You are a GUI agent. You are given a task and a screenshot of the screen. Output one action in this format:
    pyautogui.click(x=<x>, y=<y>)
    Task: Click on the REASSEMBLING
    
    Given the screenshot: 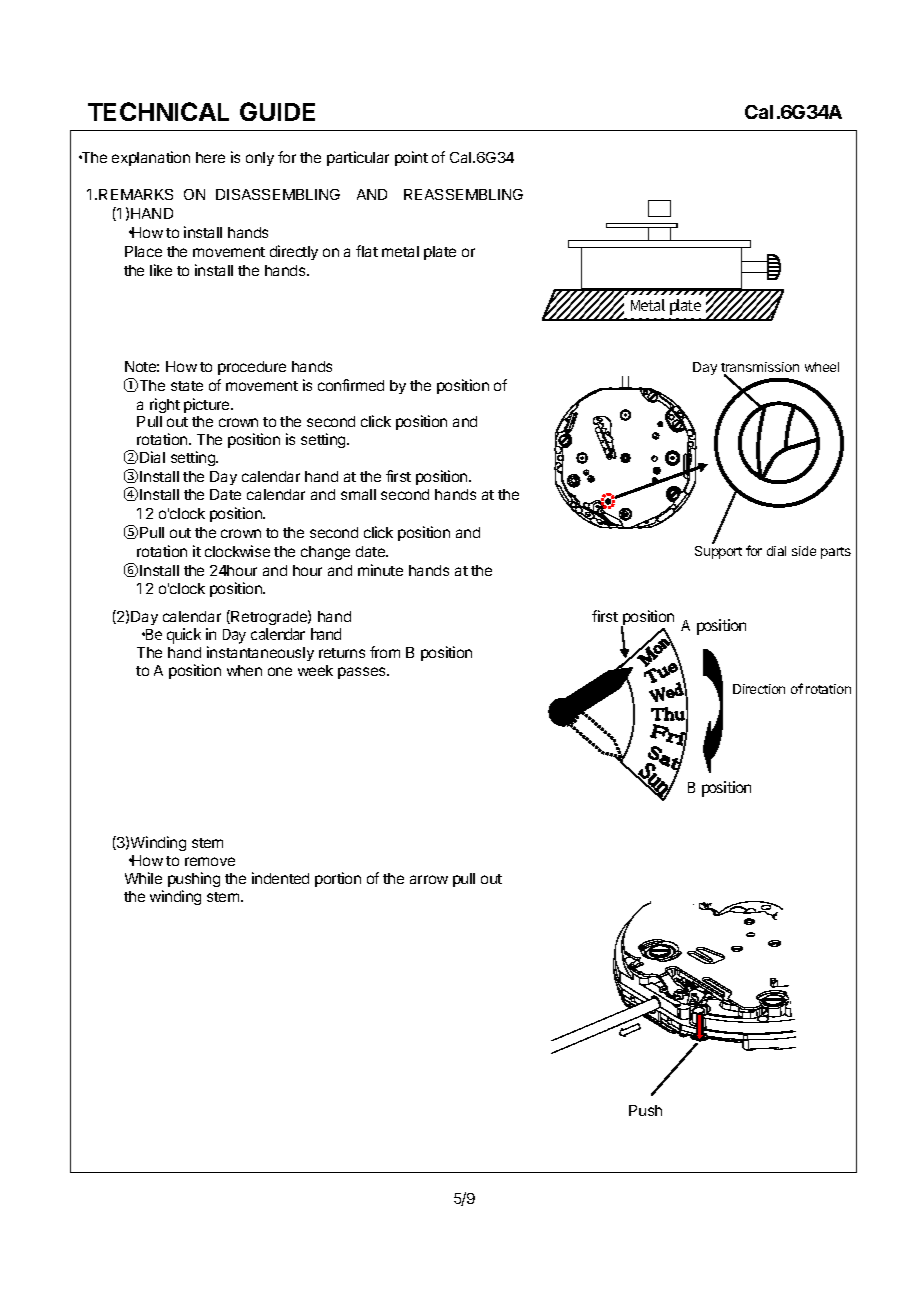 What is the action you would take?
    pyautogui.click(x=463, y=194)
